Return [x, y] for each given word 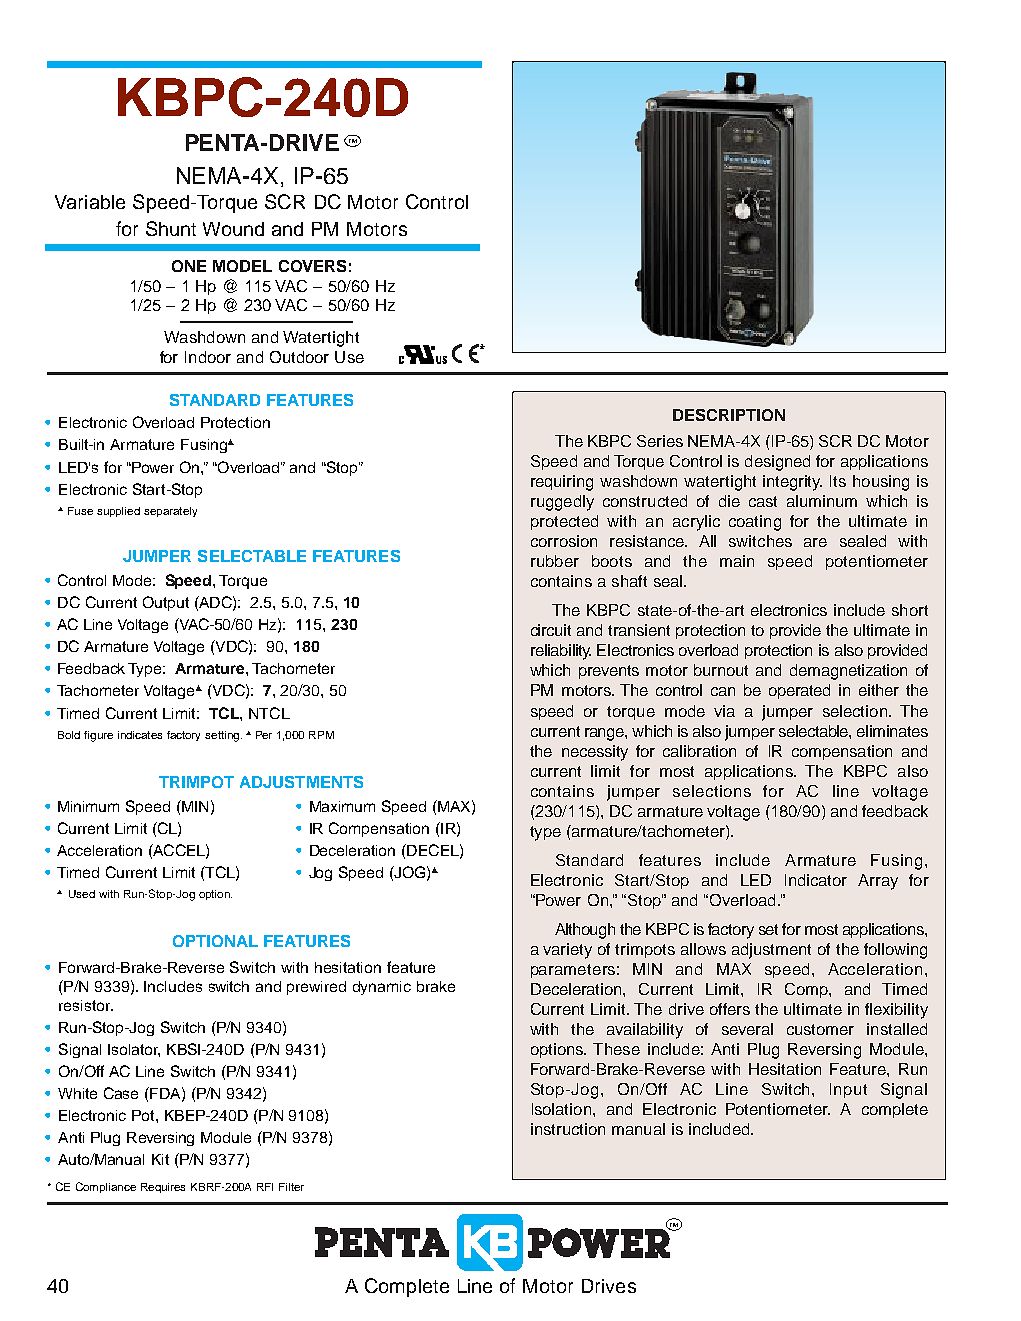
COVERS [312, 266]
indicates [140, 735]
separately [170, 512]
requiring [562, 483]
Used [82, 894]
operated [799, 691]
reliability [561, 652]
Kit [160, 1159]
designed [777, 463]
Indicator [816, 880]
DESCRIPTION [729, 415]
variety [567, 951]
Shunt [171, 228]
